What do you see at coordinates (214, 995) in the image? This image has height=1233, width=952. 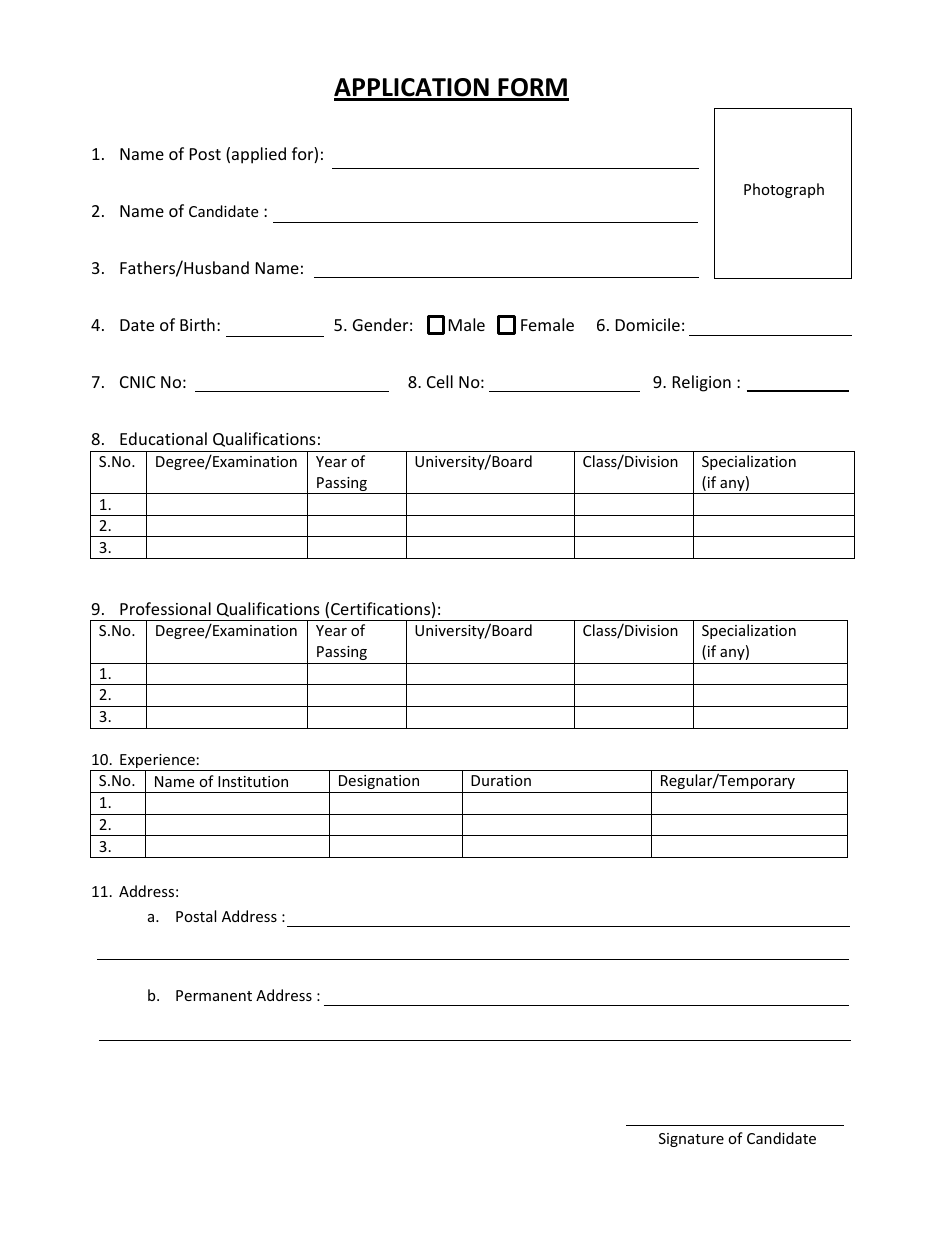 I see `Permanent` at bounding box center [214, 995].
